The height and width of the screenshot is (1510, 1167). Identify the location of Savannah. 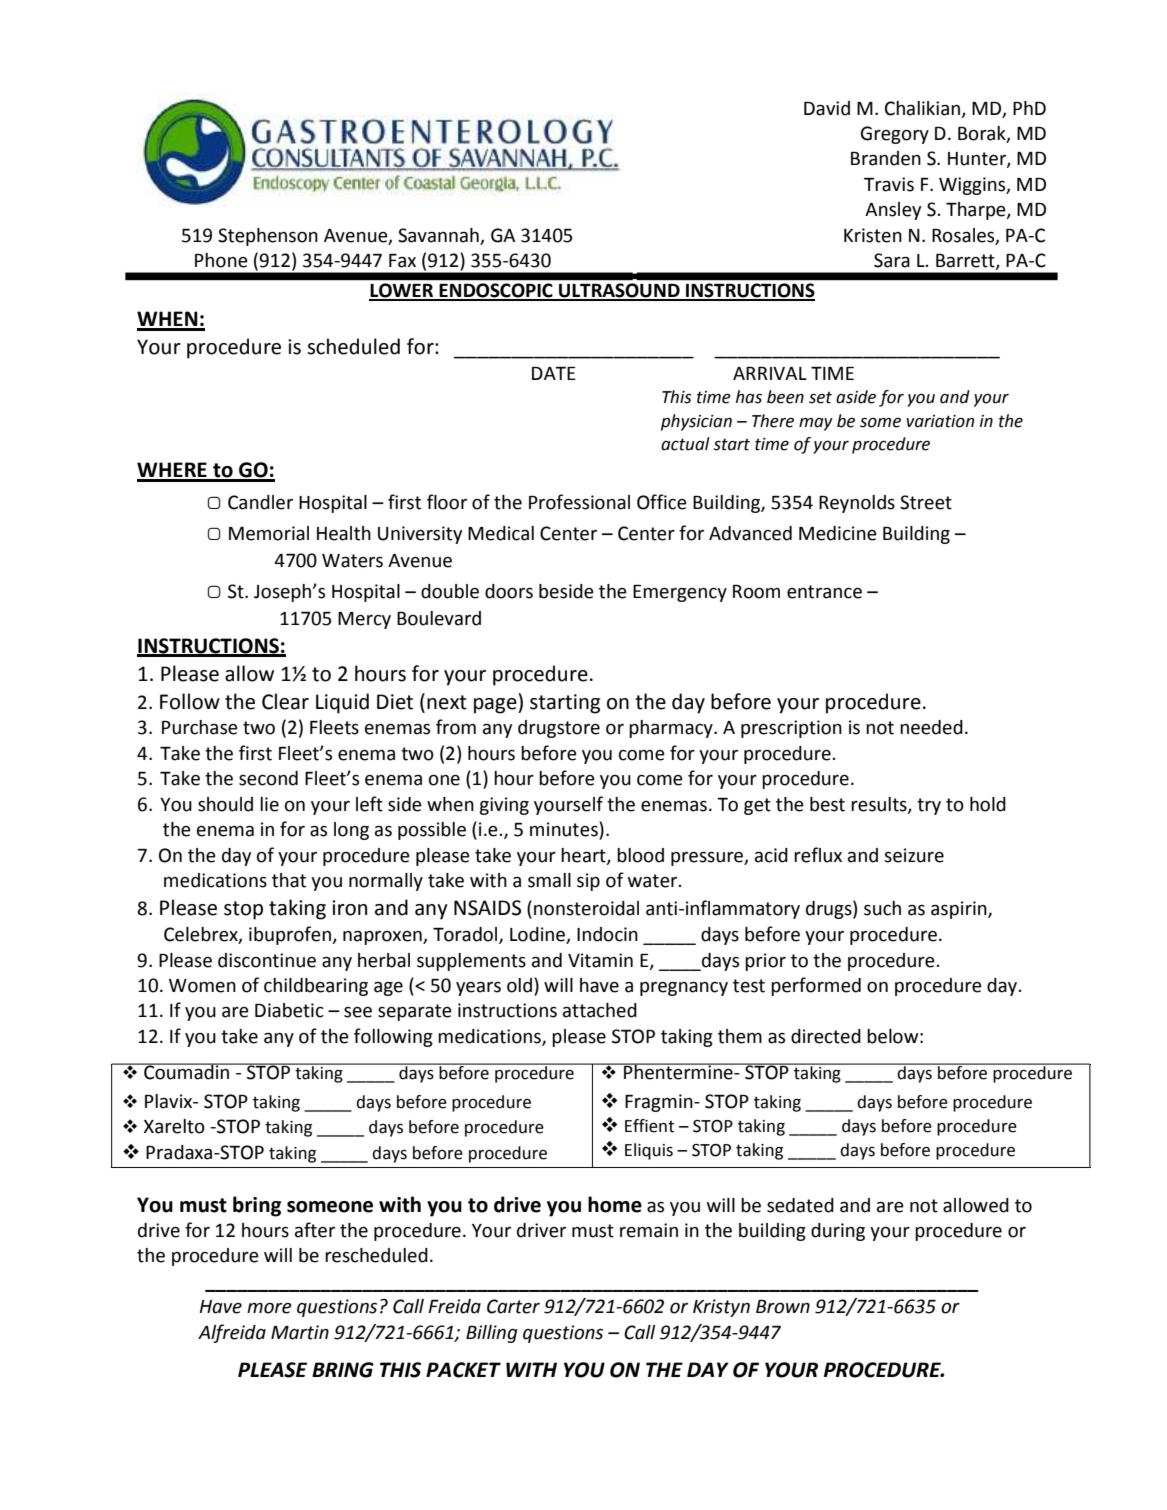
(438, 235).
